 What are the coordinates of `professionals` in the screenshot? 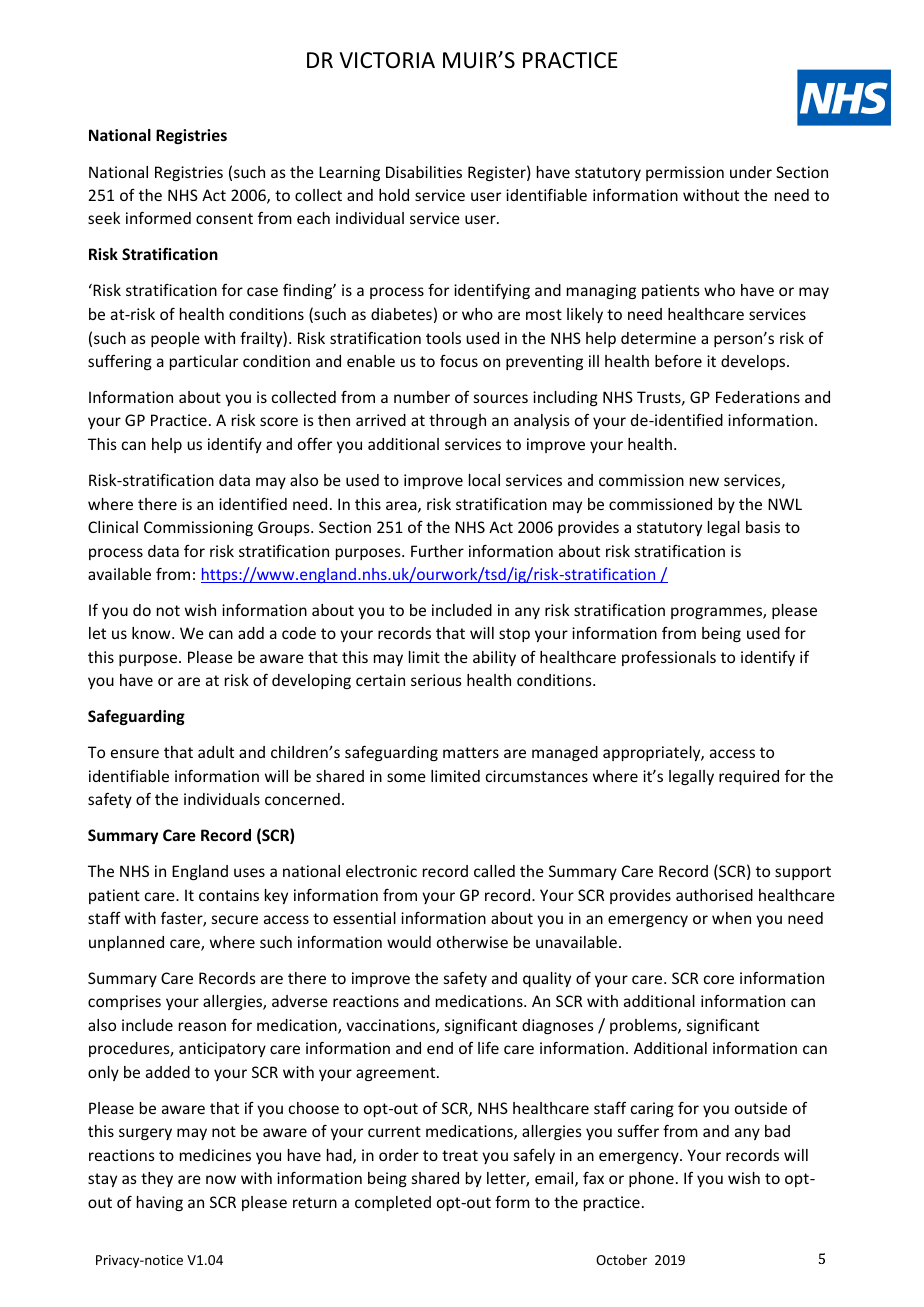 It's located at (669, 658).
